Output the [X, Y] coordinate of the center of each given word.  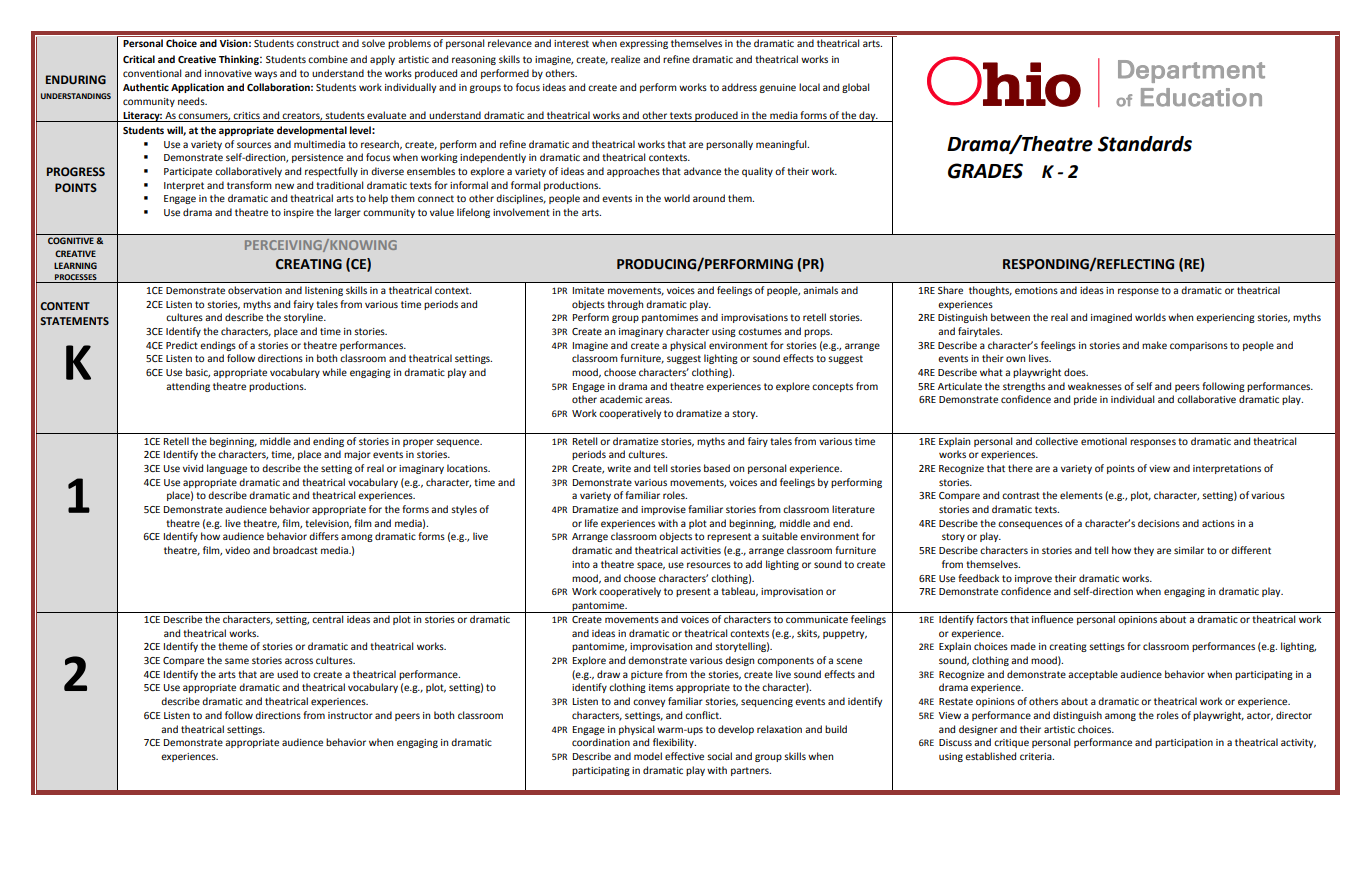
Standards [1145, 144]
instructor [350, 715]
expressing [644, 44]
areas [658, 400]
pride [1085, 400]
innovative [228, 73]
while [334, 372]
